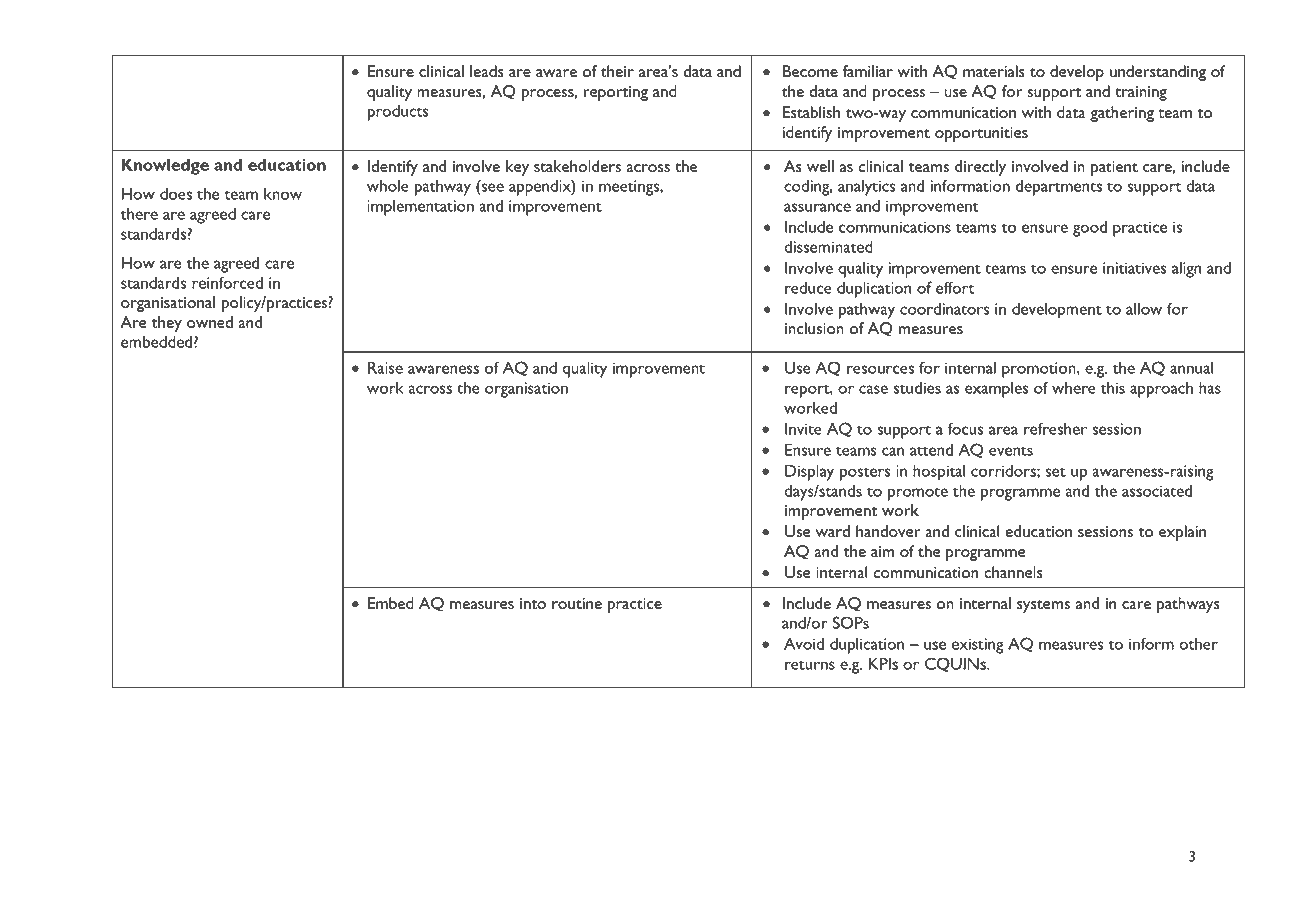  What do you see at coordinates (833, 531) in the page?
I see `ward` at bounding box center [833, 531].
